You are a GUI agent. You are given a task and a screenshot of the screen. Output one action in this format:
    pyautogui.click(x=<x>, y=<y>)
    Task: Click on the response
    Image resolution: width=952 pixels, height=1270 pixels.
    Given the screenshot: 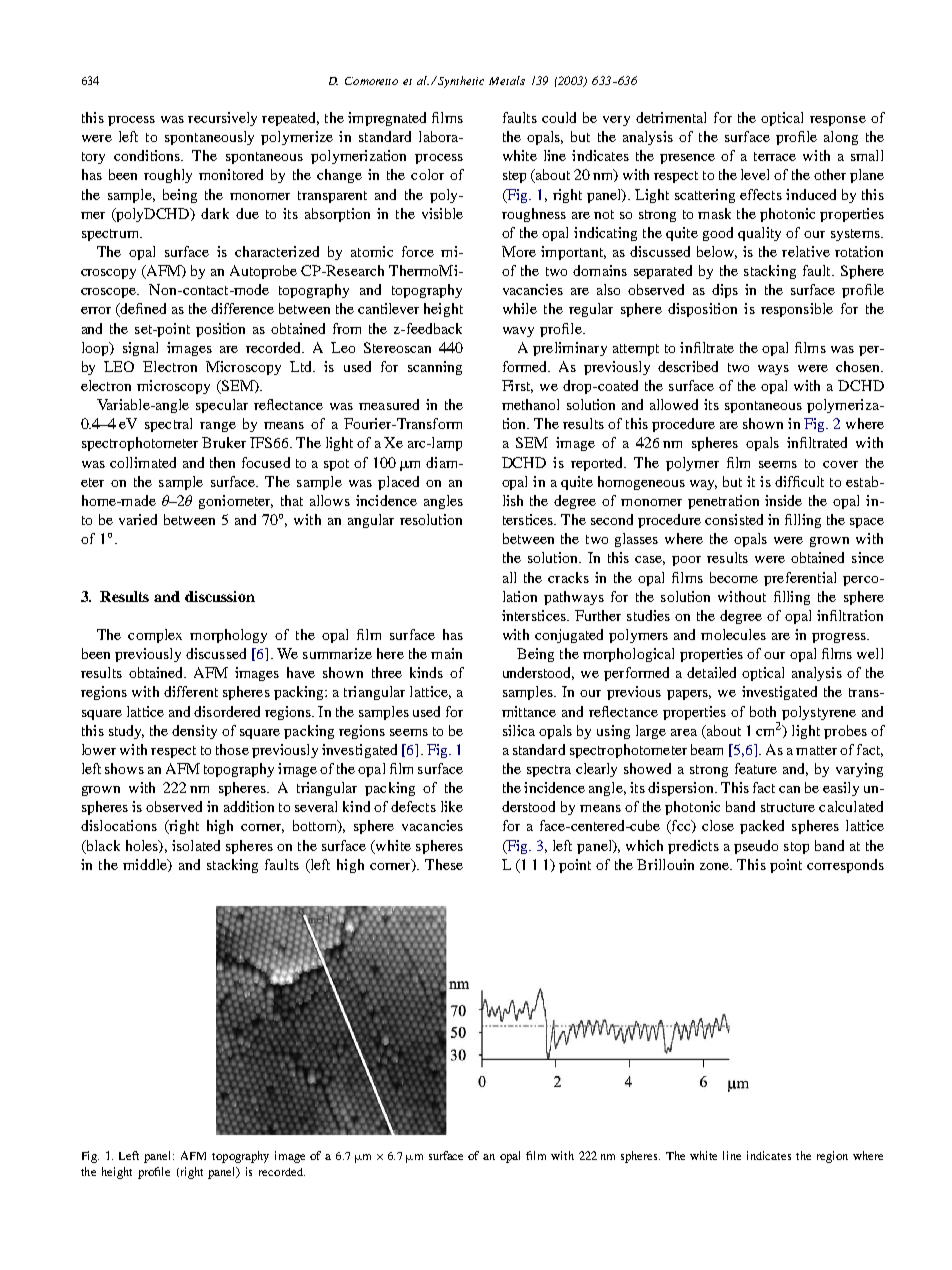 What is the action you would take?
    pyautogui.click(x=838, y=121)
